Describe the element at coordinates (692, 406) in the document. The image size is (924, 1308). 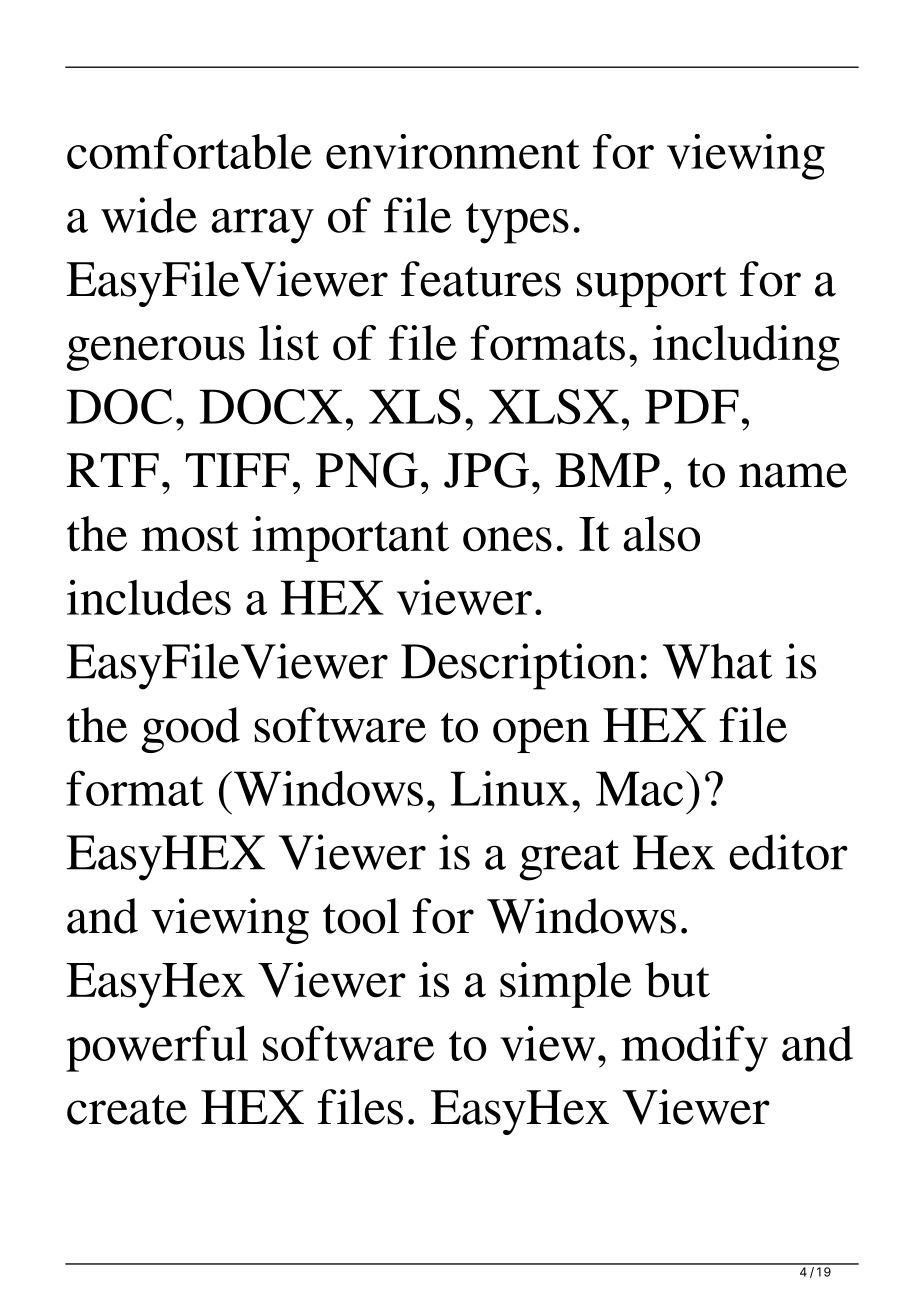
I see `PDF` at that location.
